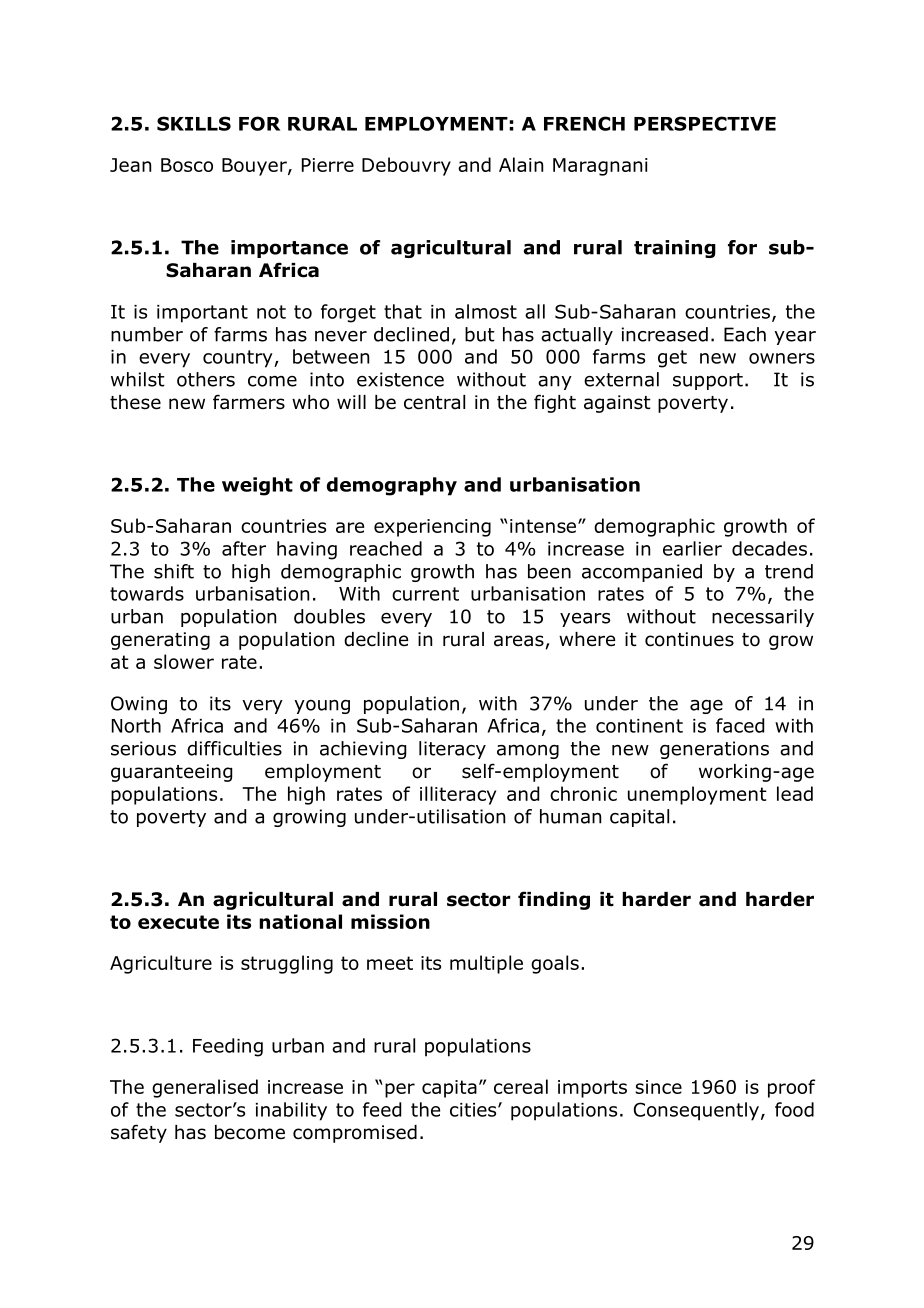 The height and width of the page is (1308, 924). I want to click on generalised, so click(205, 1088).
